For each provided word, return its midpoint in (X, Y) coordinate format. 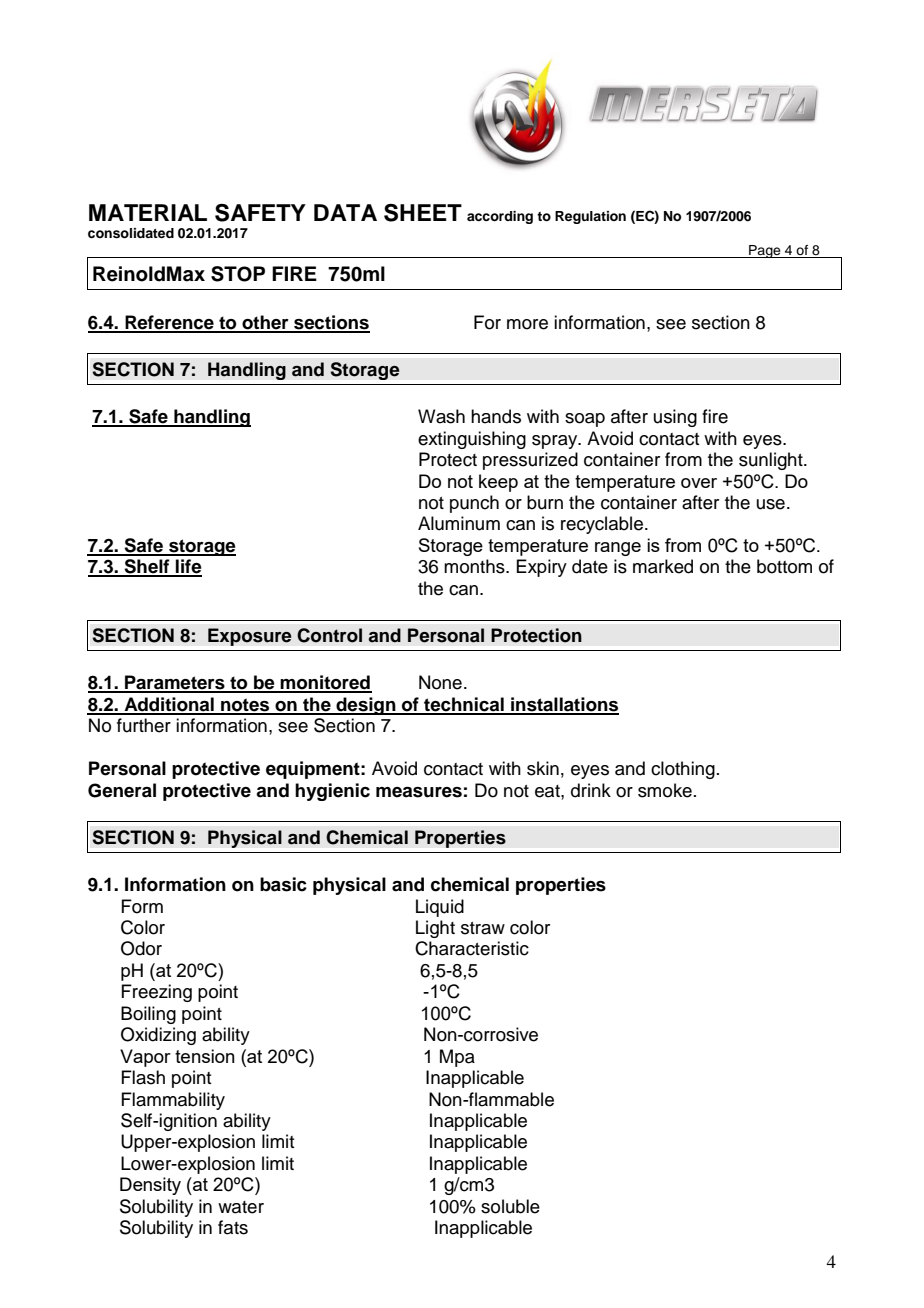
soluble (510, 1206)
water (241, 1207)
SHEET (423, 213)
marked (663, 566)
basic (283, 884)
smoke (665, 790)
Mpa (457, 1058)
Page (765, 251)
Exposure (250, 637)
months (475, 566)
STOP (238, 274)
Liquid (440, 908)
